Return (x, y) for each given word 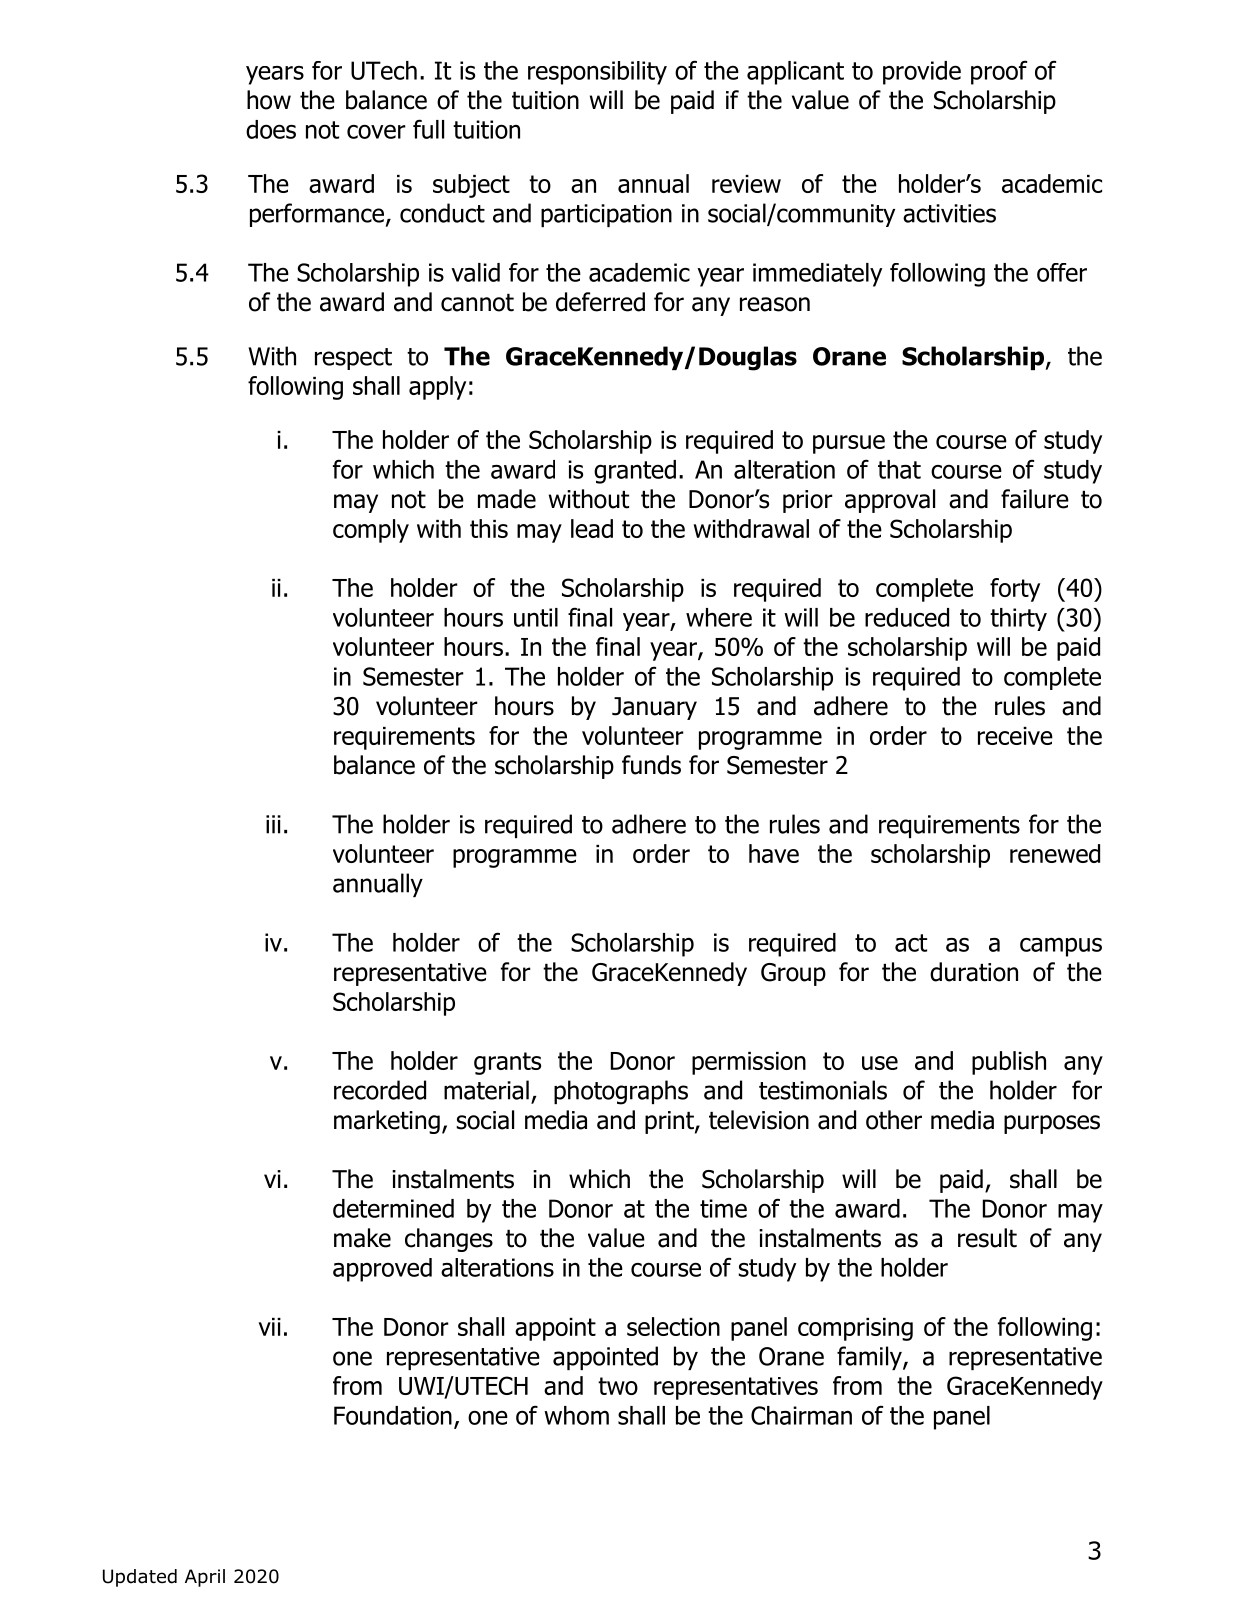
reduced (907, 617)
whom (576, 1415)
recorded (380, 1090)
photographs (621, 1092)
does (271, 129)
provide (922, 73)
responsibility (597, 73)
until (536, 617)
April (205, 1578)
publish (1009, 1063)
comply (371, 531)
